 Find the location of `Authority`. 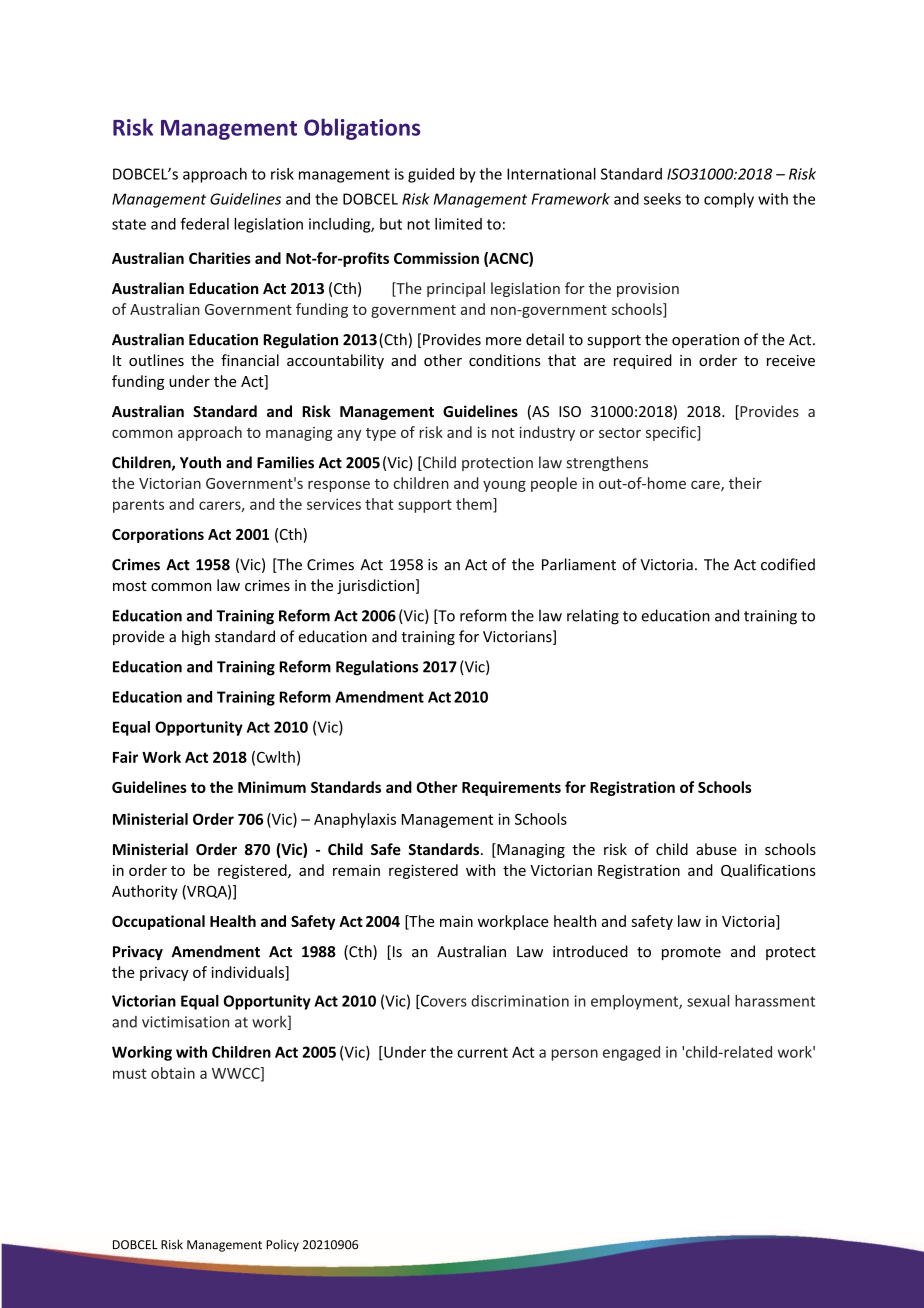

Authority is located at coordinates (145, 892).
